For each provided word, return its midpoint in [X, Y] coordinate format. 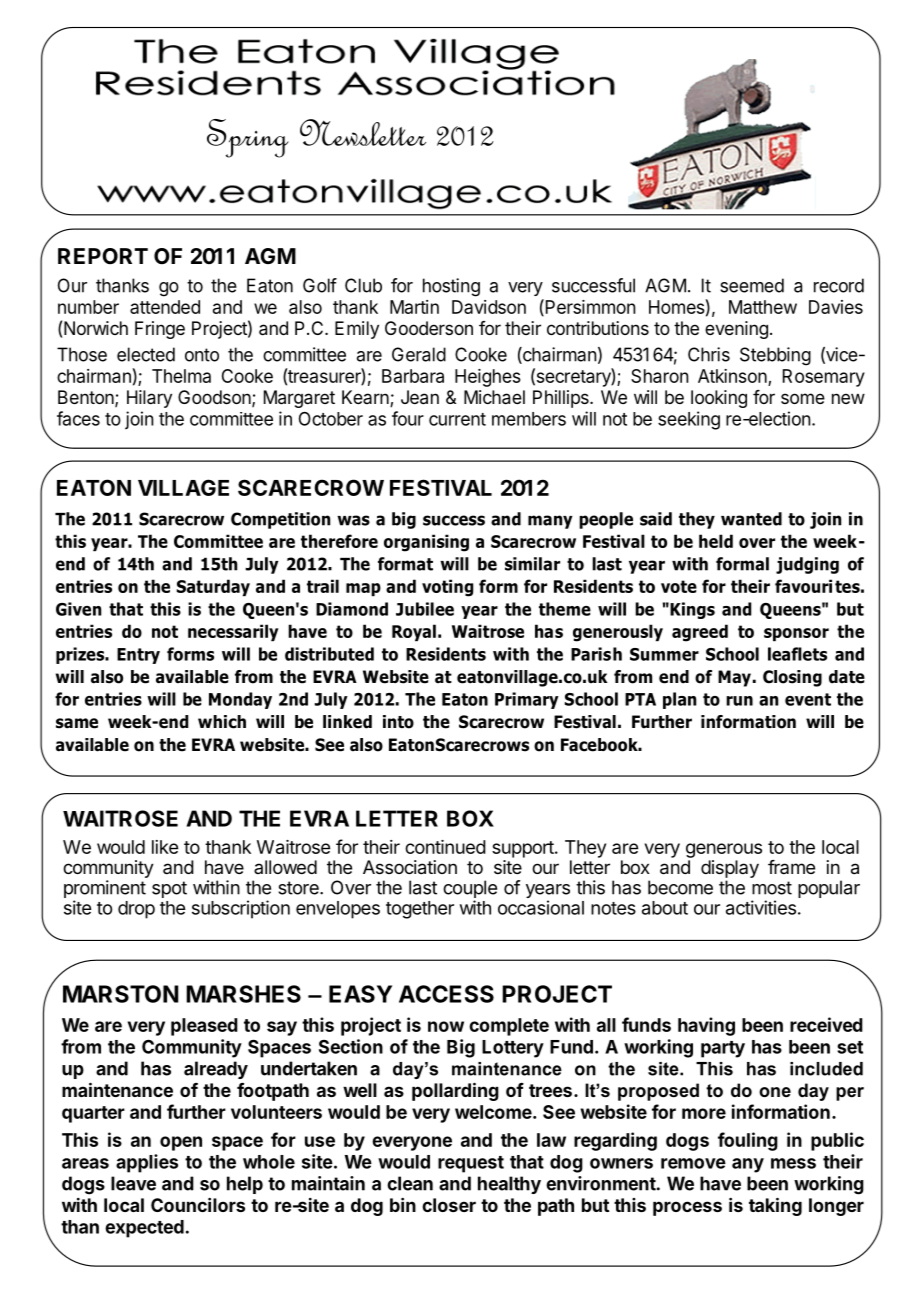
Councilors [198, 1204]
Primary [527, 700]
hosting [451, 287]
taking [775, 1206]
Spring [248, 138]
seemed [752, 285]
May [734, 678]
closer [449, 1205]
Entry [138, 656]
